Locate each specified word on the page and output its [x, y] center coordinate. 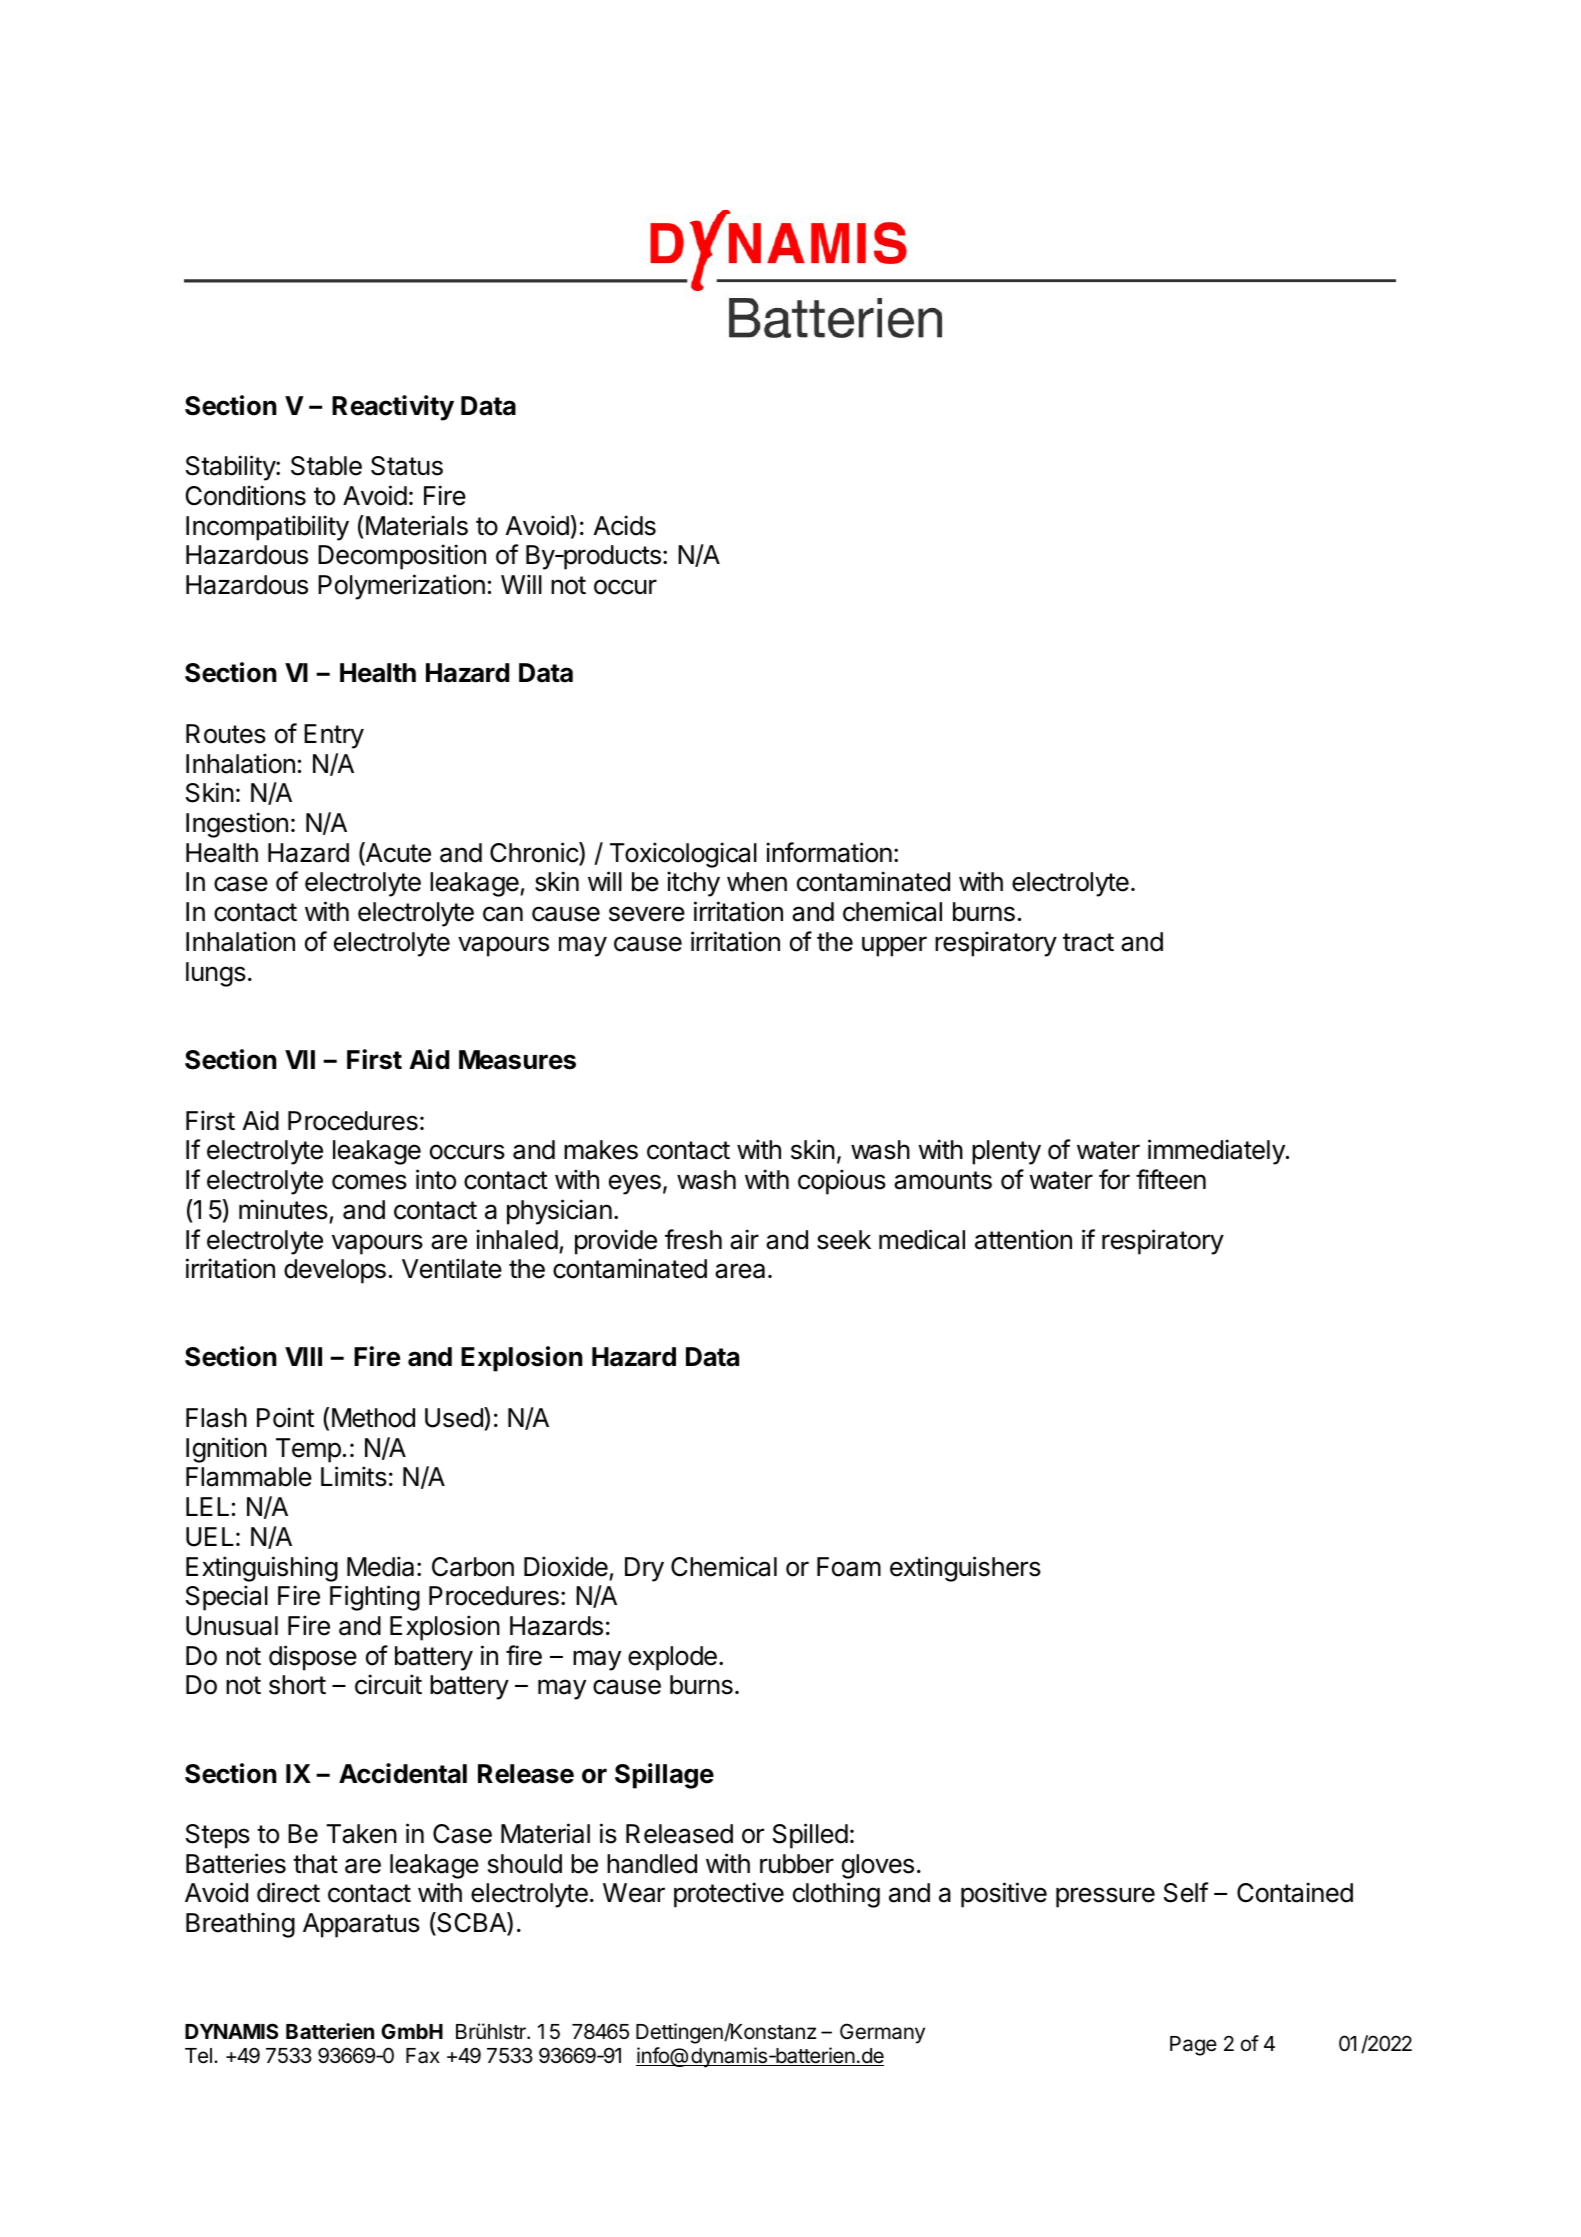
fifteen [1171, 1179]
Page [1193, 2046]
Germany [882, 2033]
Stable [326, 466]
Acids [625, 525]
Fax [423, 2056]
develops [335, 1271]
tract [1088, 942]
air [744, 1239]
